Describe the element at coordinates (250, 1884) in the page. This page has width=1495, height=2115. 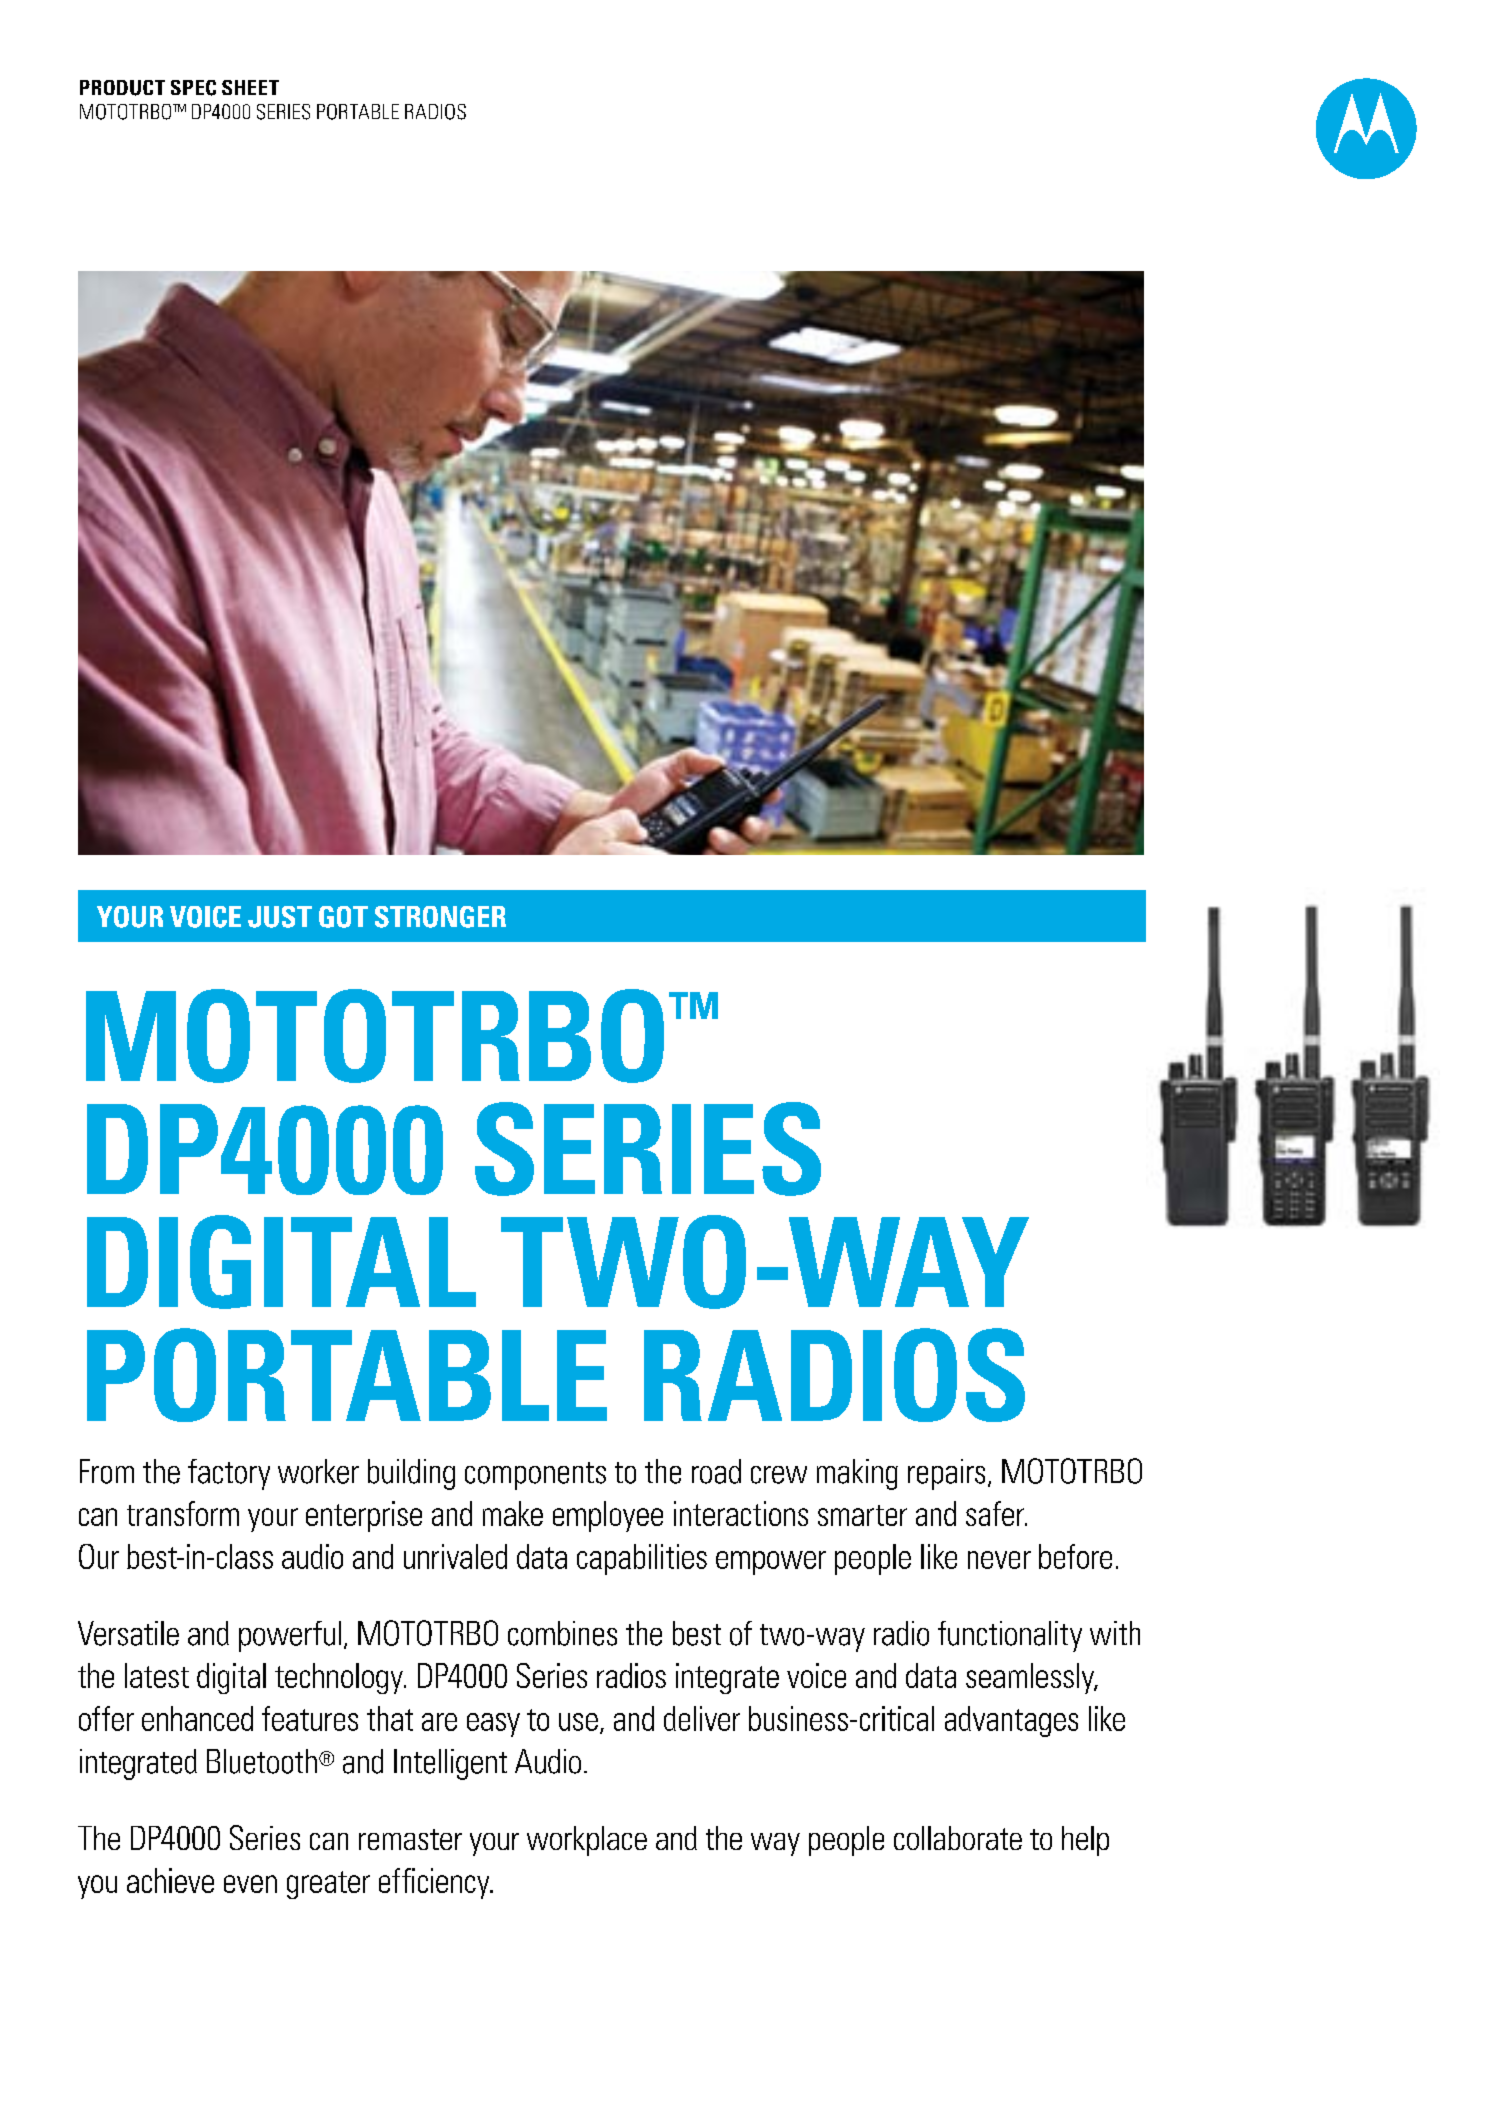
I see `even` at that location.
